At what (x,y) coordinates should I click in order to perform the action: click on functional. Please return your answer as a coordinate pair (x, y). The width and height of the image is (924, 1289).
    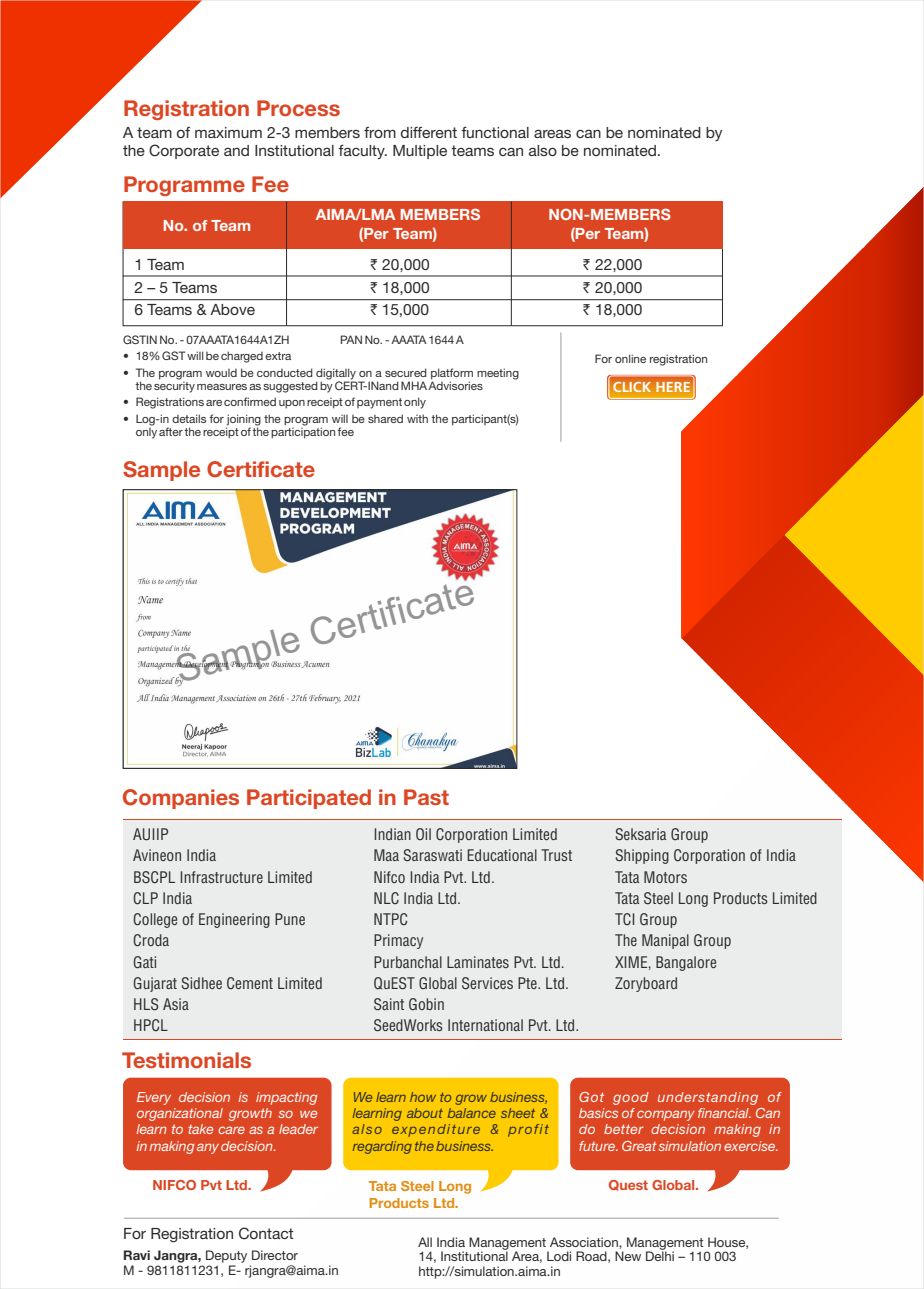
    Looking at the image, I should click on (495, 132).
